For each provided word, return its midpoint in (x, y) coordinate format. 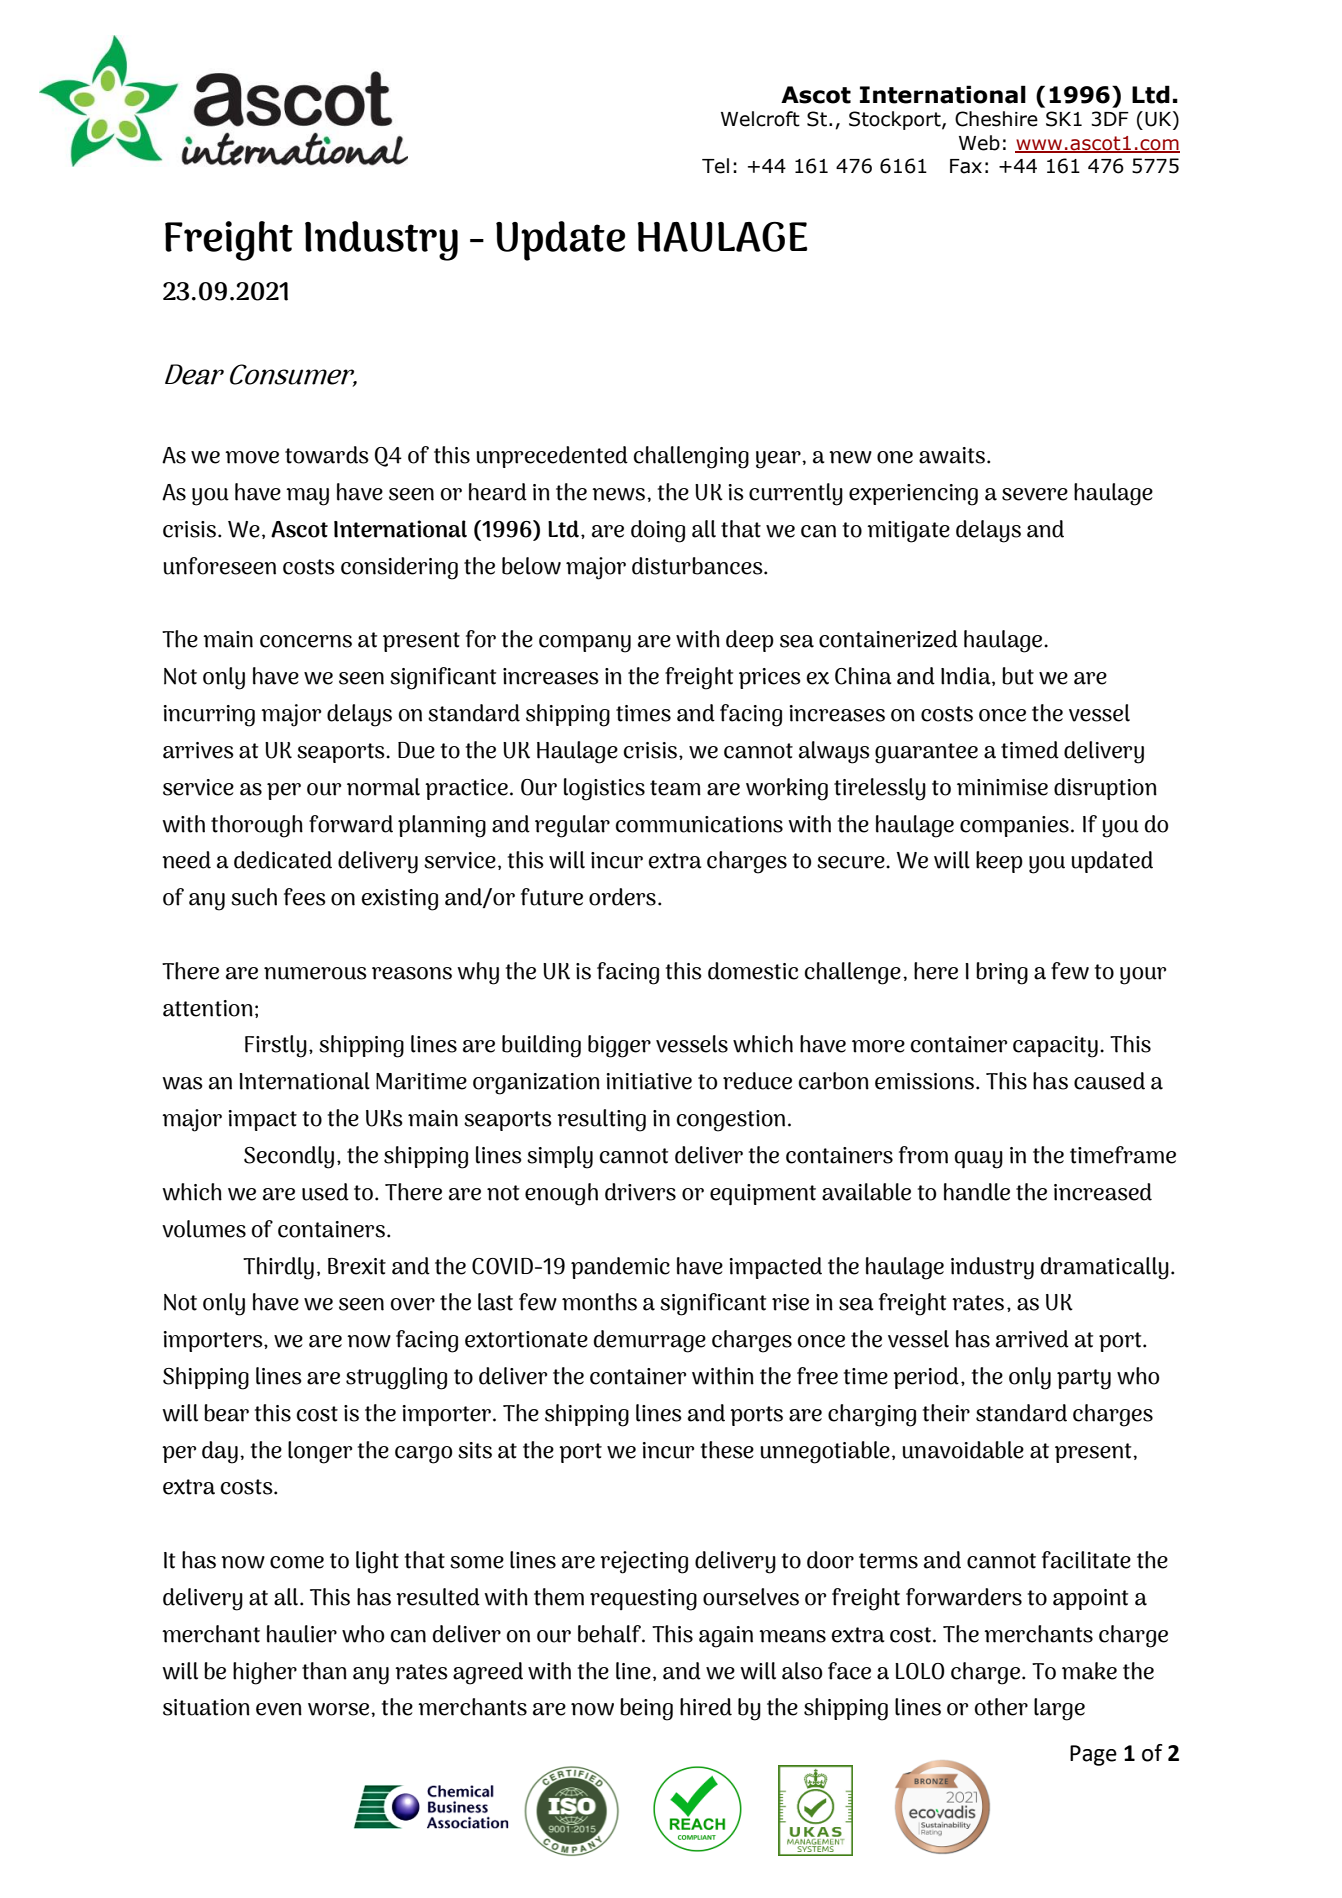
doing (658, 531)
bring (1002, 973)
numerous (315, 973)
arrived (1032, 1339)
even (279, 1709)
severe (1035, 494)
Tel (715, 166)
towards (327, 455)
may (307, 497)
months (599, 1302)
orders (622, 897)
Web (979, 143)
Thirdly (278, 1268)
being (646, 1709)
